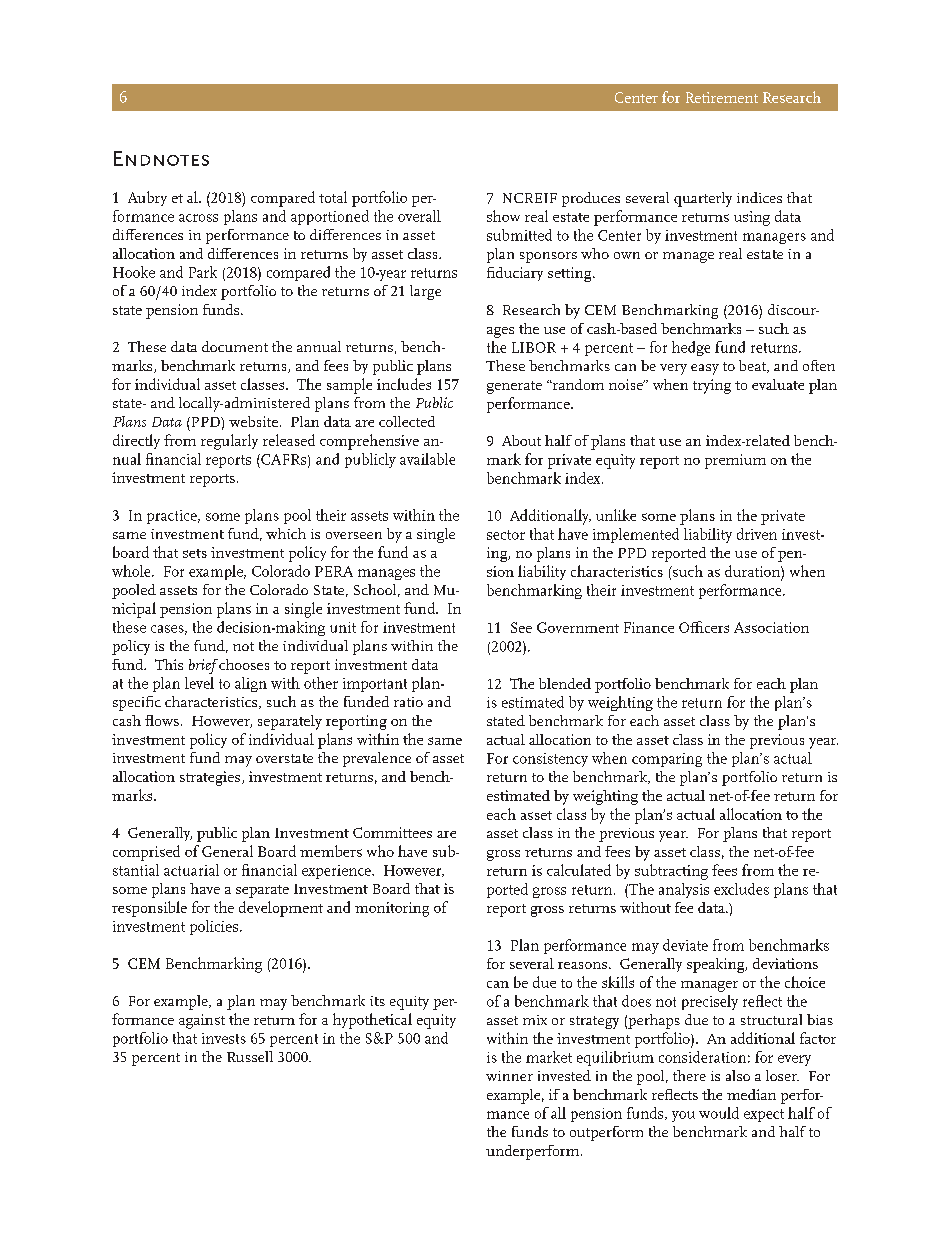 The width and height of the document is (952, 1233). Describe the element at coordinates (514, 387) in the document. I see `generate` at that location.
